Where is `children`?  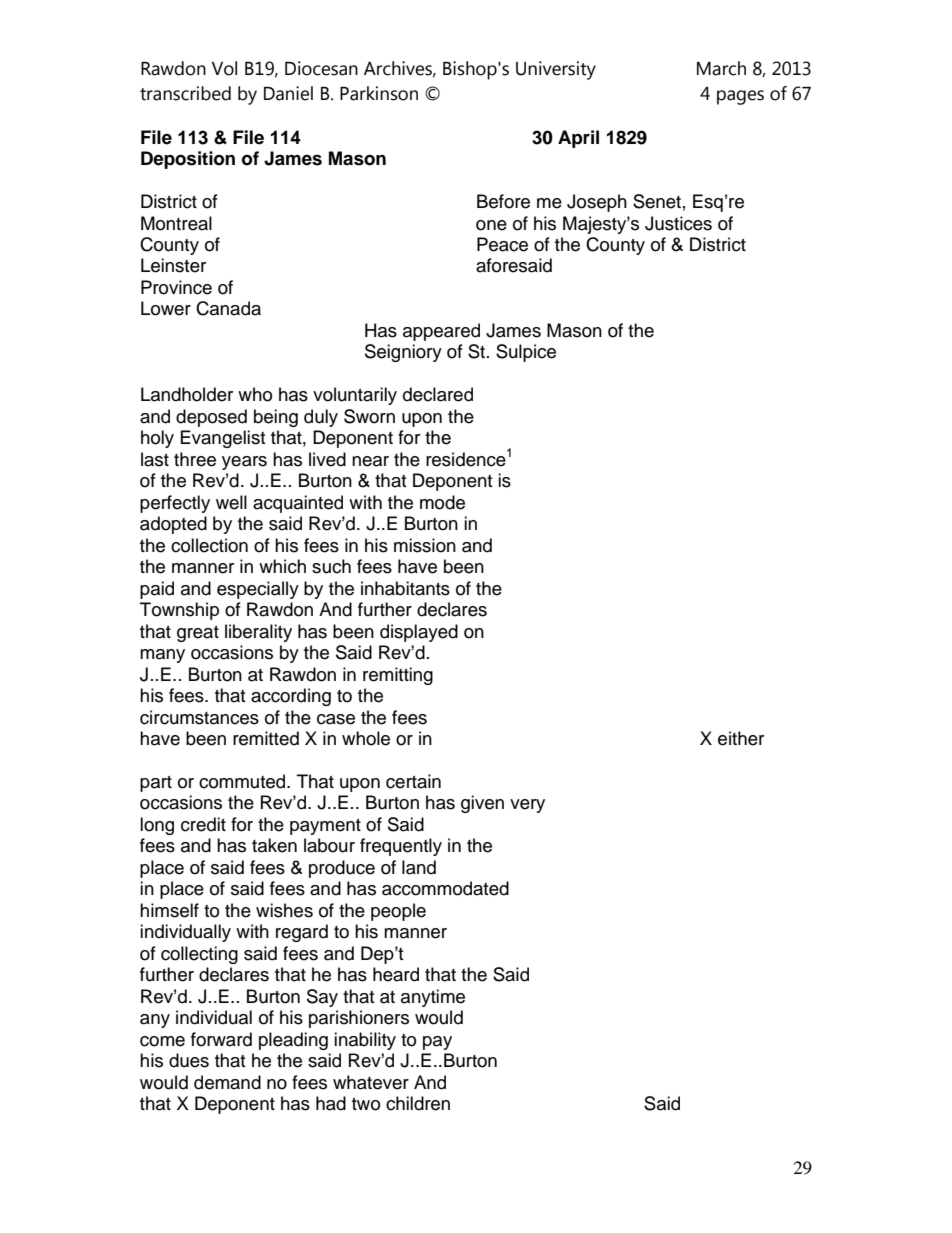 children is located at coordinates (418, 1103).
